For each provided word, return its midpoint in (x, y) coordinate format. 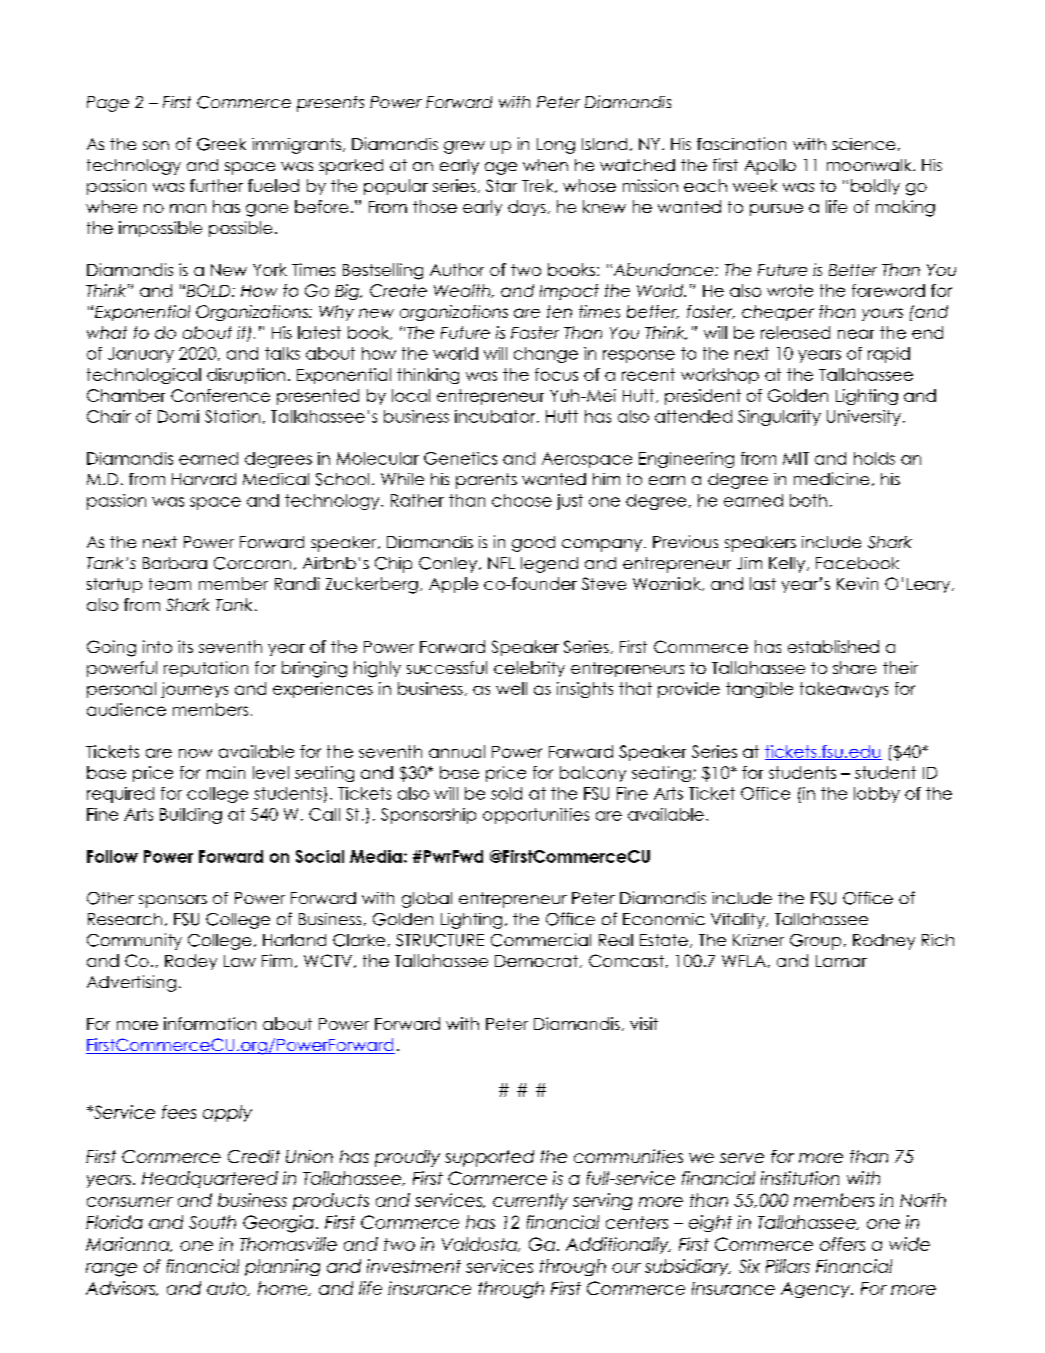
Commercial (541, 940)
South (212, 1222)
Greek (221, 144)
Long (556, 146)
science (863, 144)
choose (522, 500)
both (808, 500)
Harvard (204, 479)
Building (191, 816)
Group (815, 942)
